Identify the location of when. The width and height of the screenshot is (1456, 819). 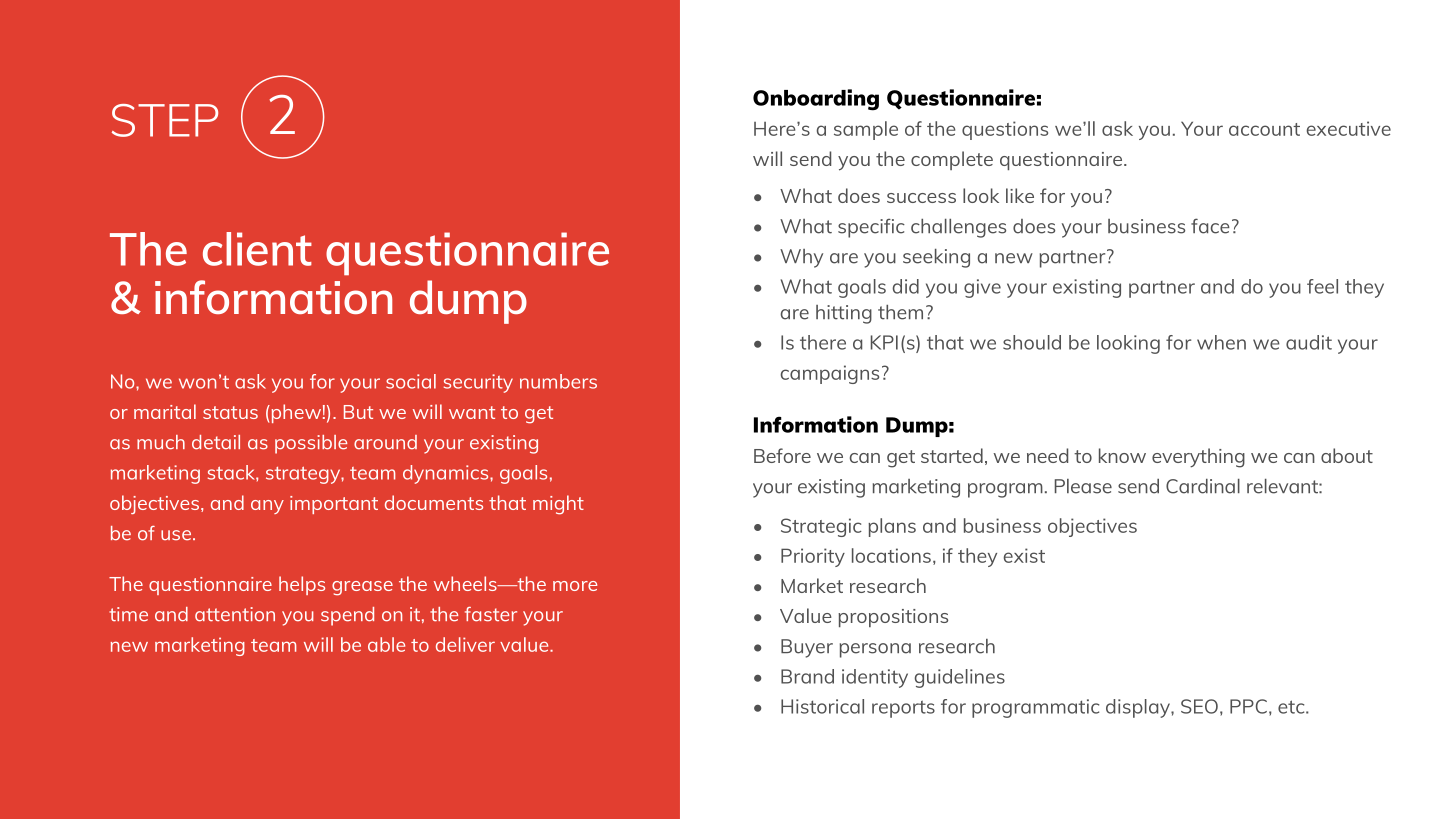
(1221, 342).
